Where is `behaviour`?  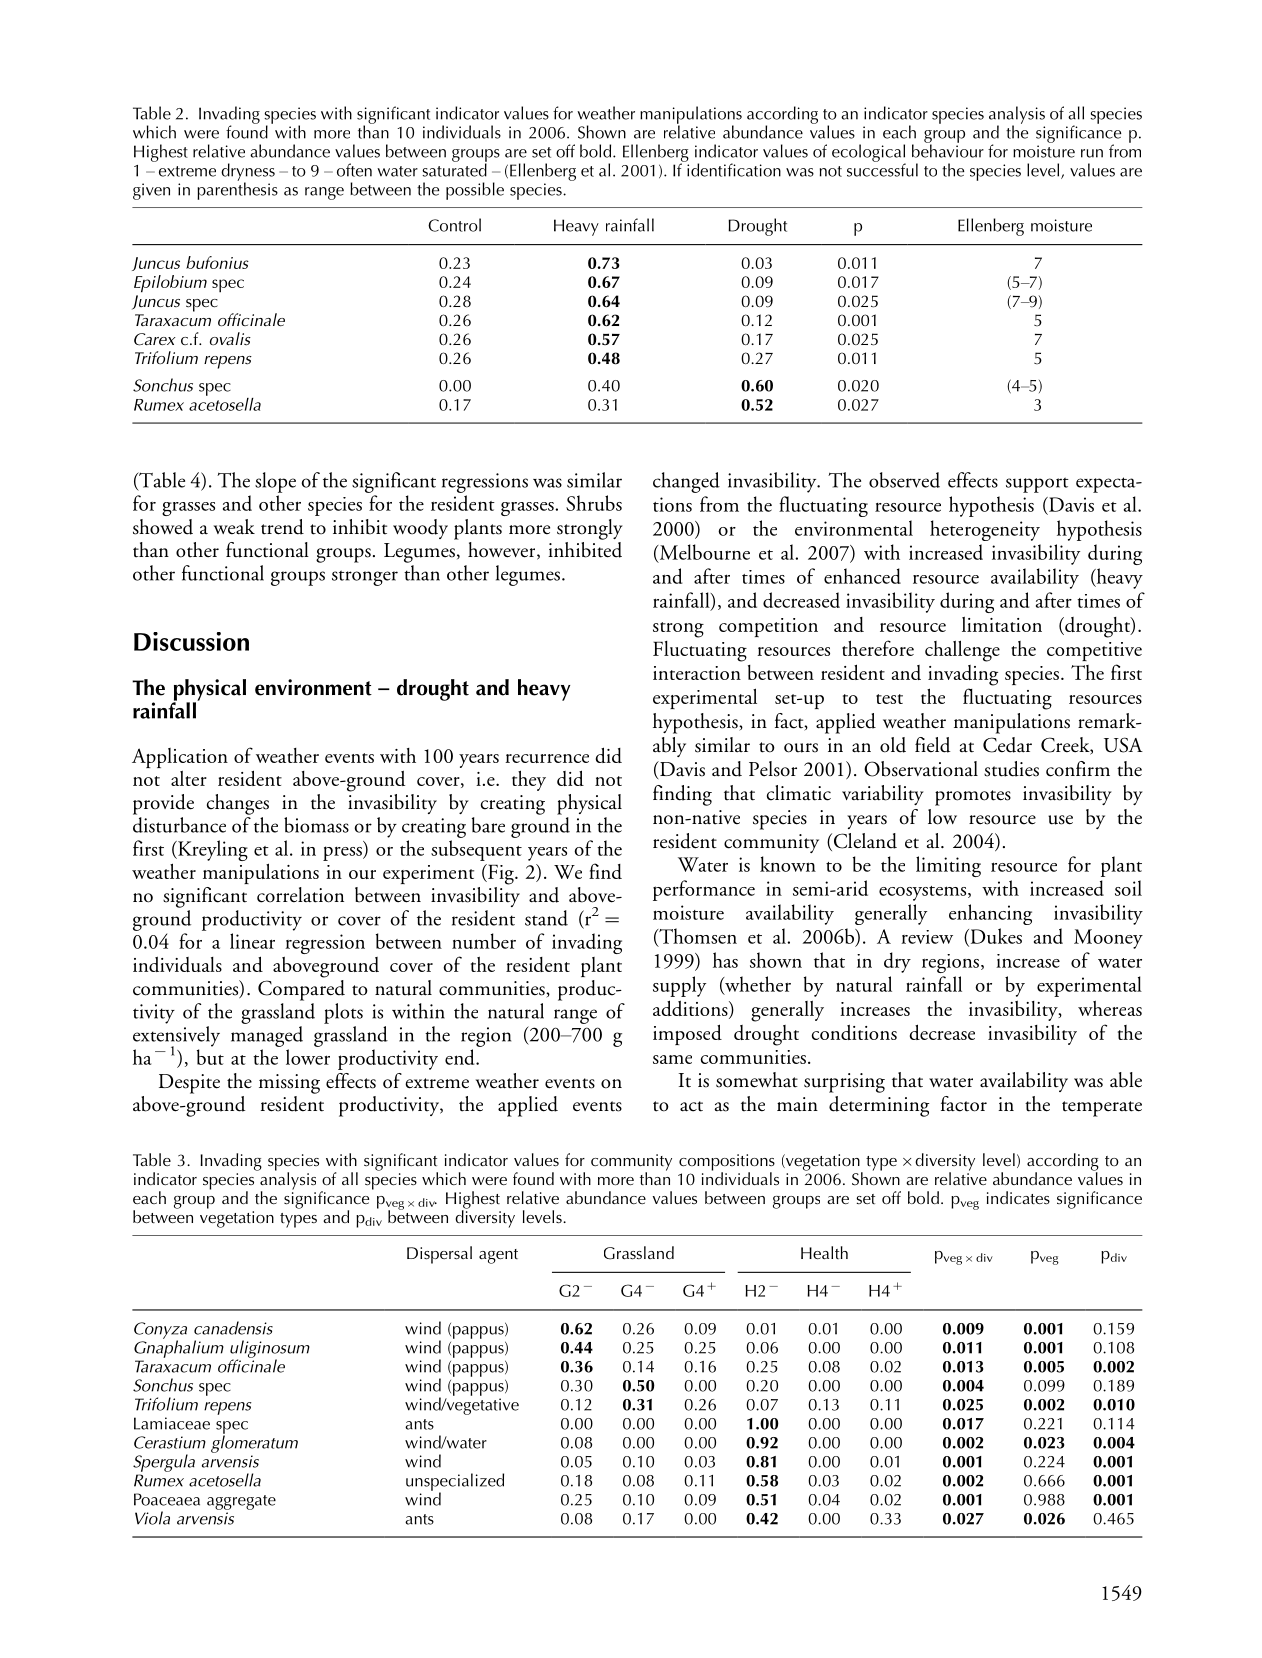 behaviour is located at coordinates (948, 150).
